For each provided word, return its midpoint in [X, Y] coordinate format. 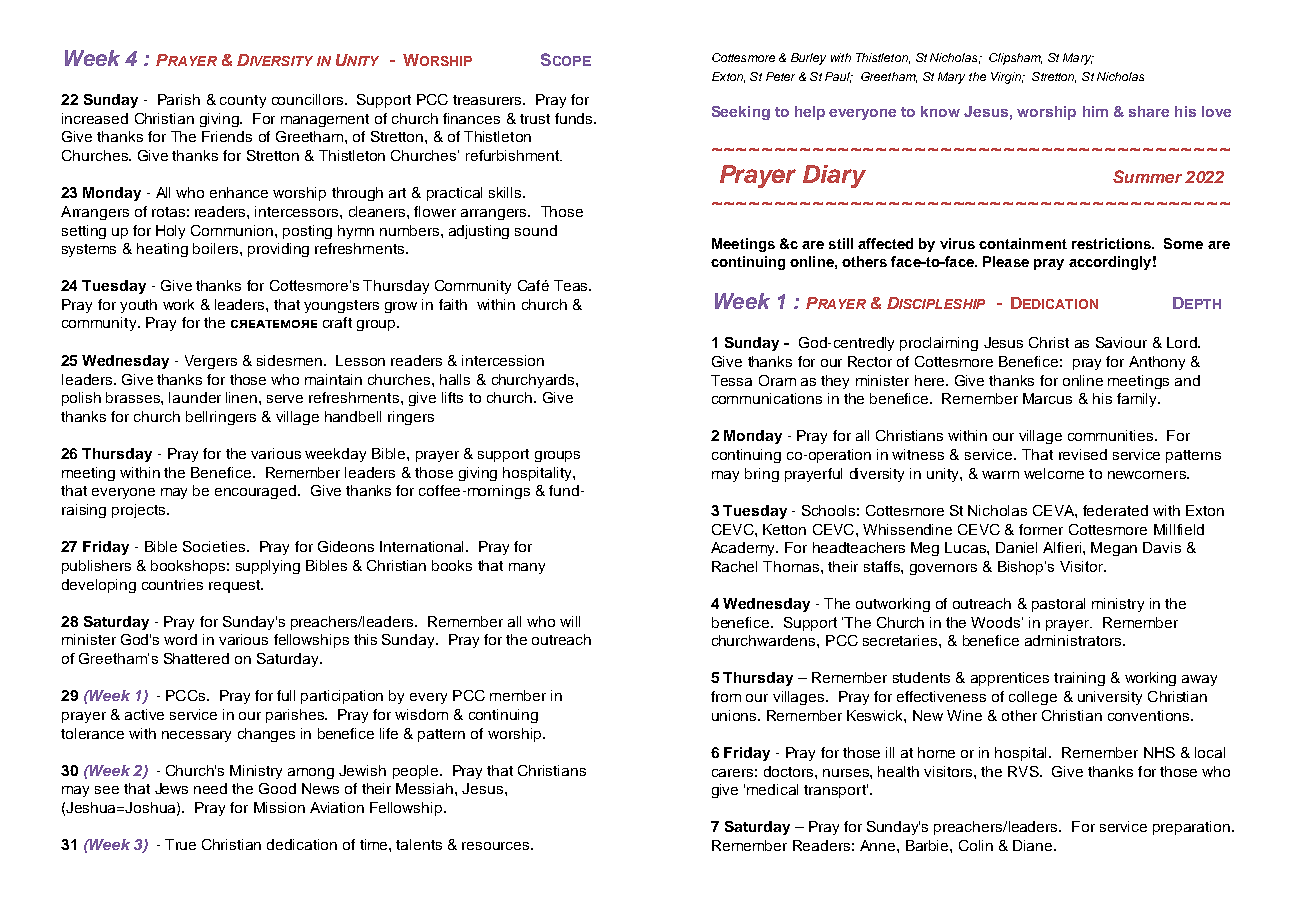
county [243, 101]
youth [138, 306]
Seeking [741, 113]
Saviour [1121, 342]
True [180, 844]
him [1095, 111]
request [235, 586]
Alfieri [1062, 547]
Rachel [734, 566]
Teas [572, 285]
